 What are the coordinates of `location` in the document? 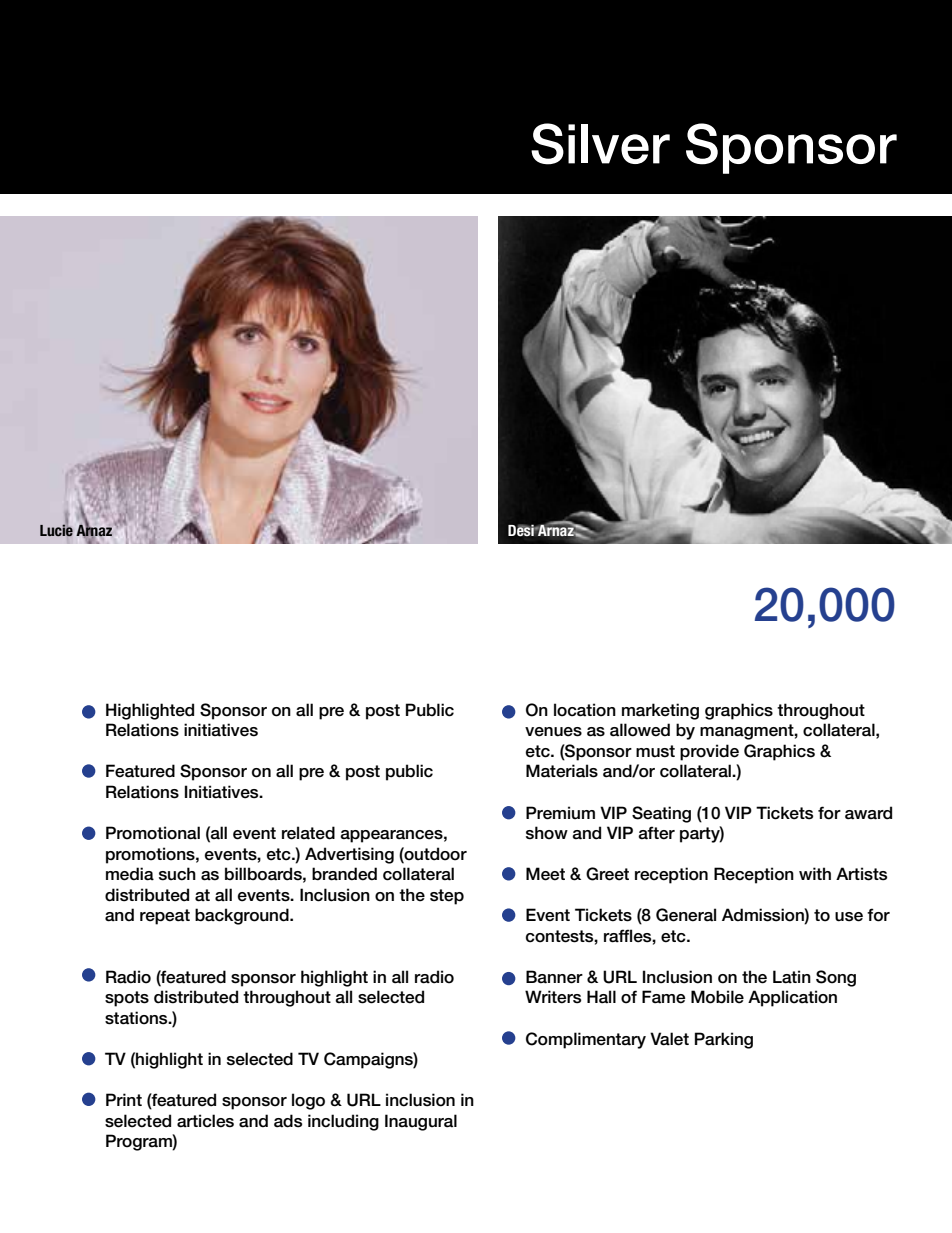 It's located at (585, 710).
